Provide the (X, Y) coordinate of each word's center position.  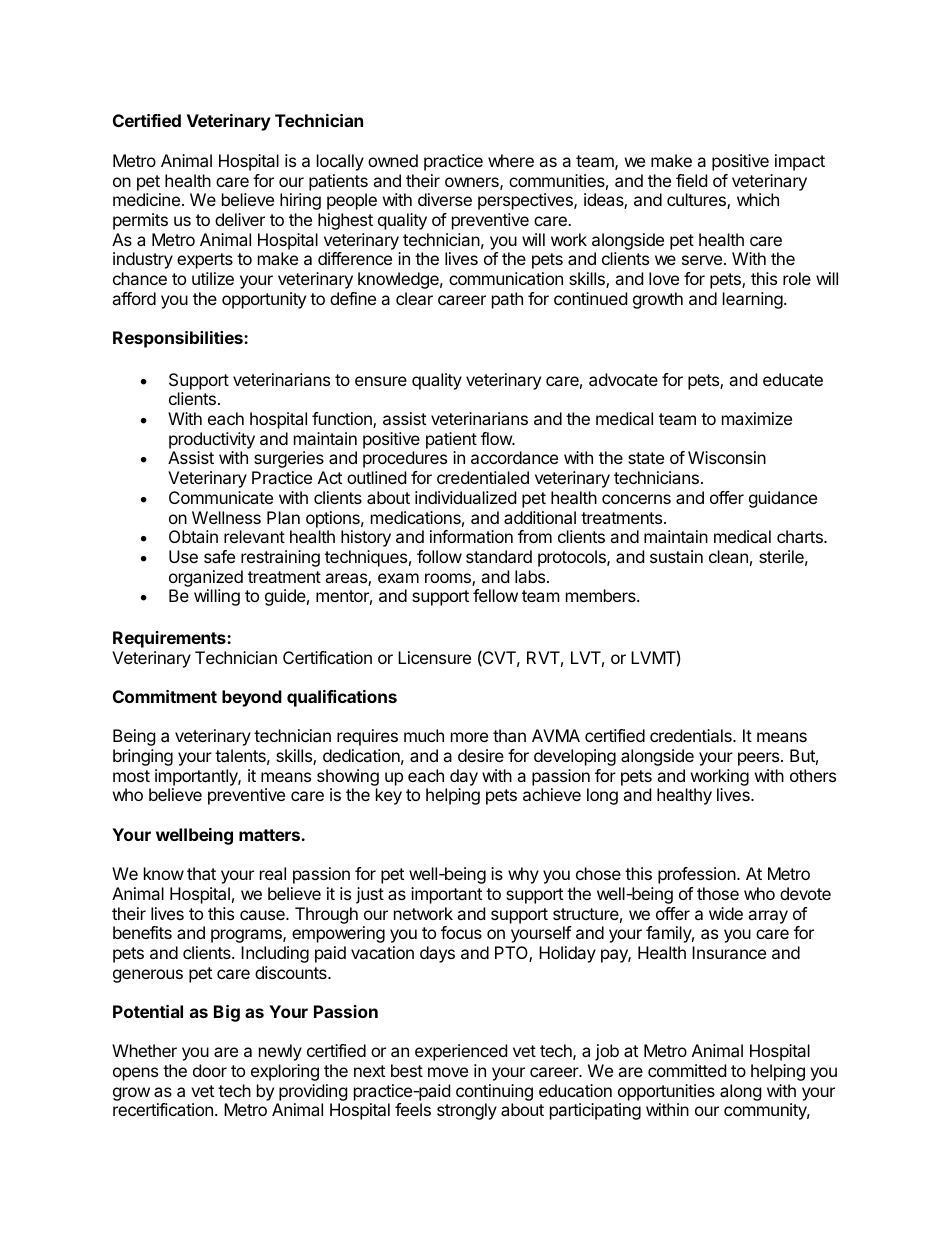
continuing (494, 1094)
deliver (240, 219)
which (758, 199)
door (210, 1070)
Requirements (170, 639)
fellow (495, 595)
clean (728, 556)
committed (687, 1070)
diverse (445, 199)
